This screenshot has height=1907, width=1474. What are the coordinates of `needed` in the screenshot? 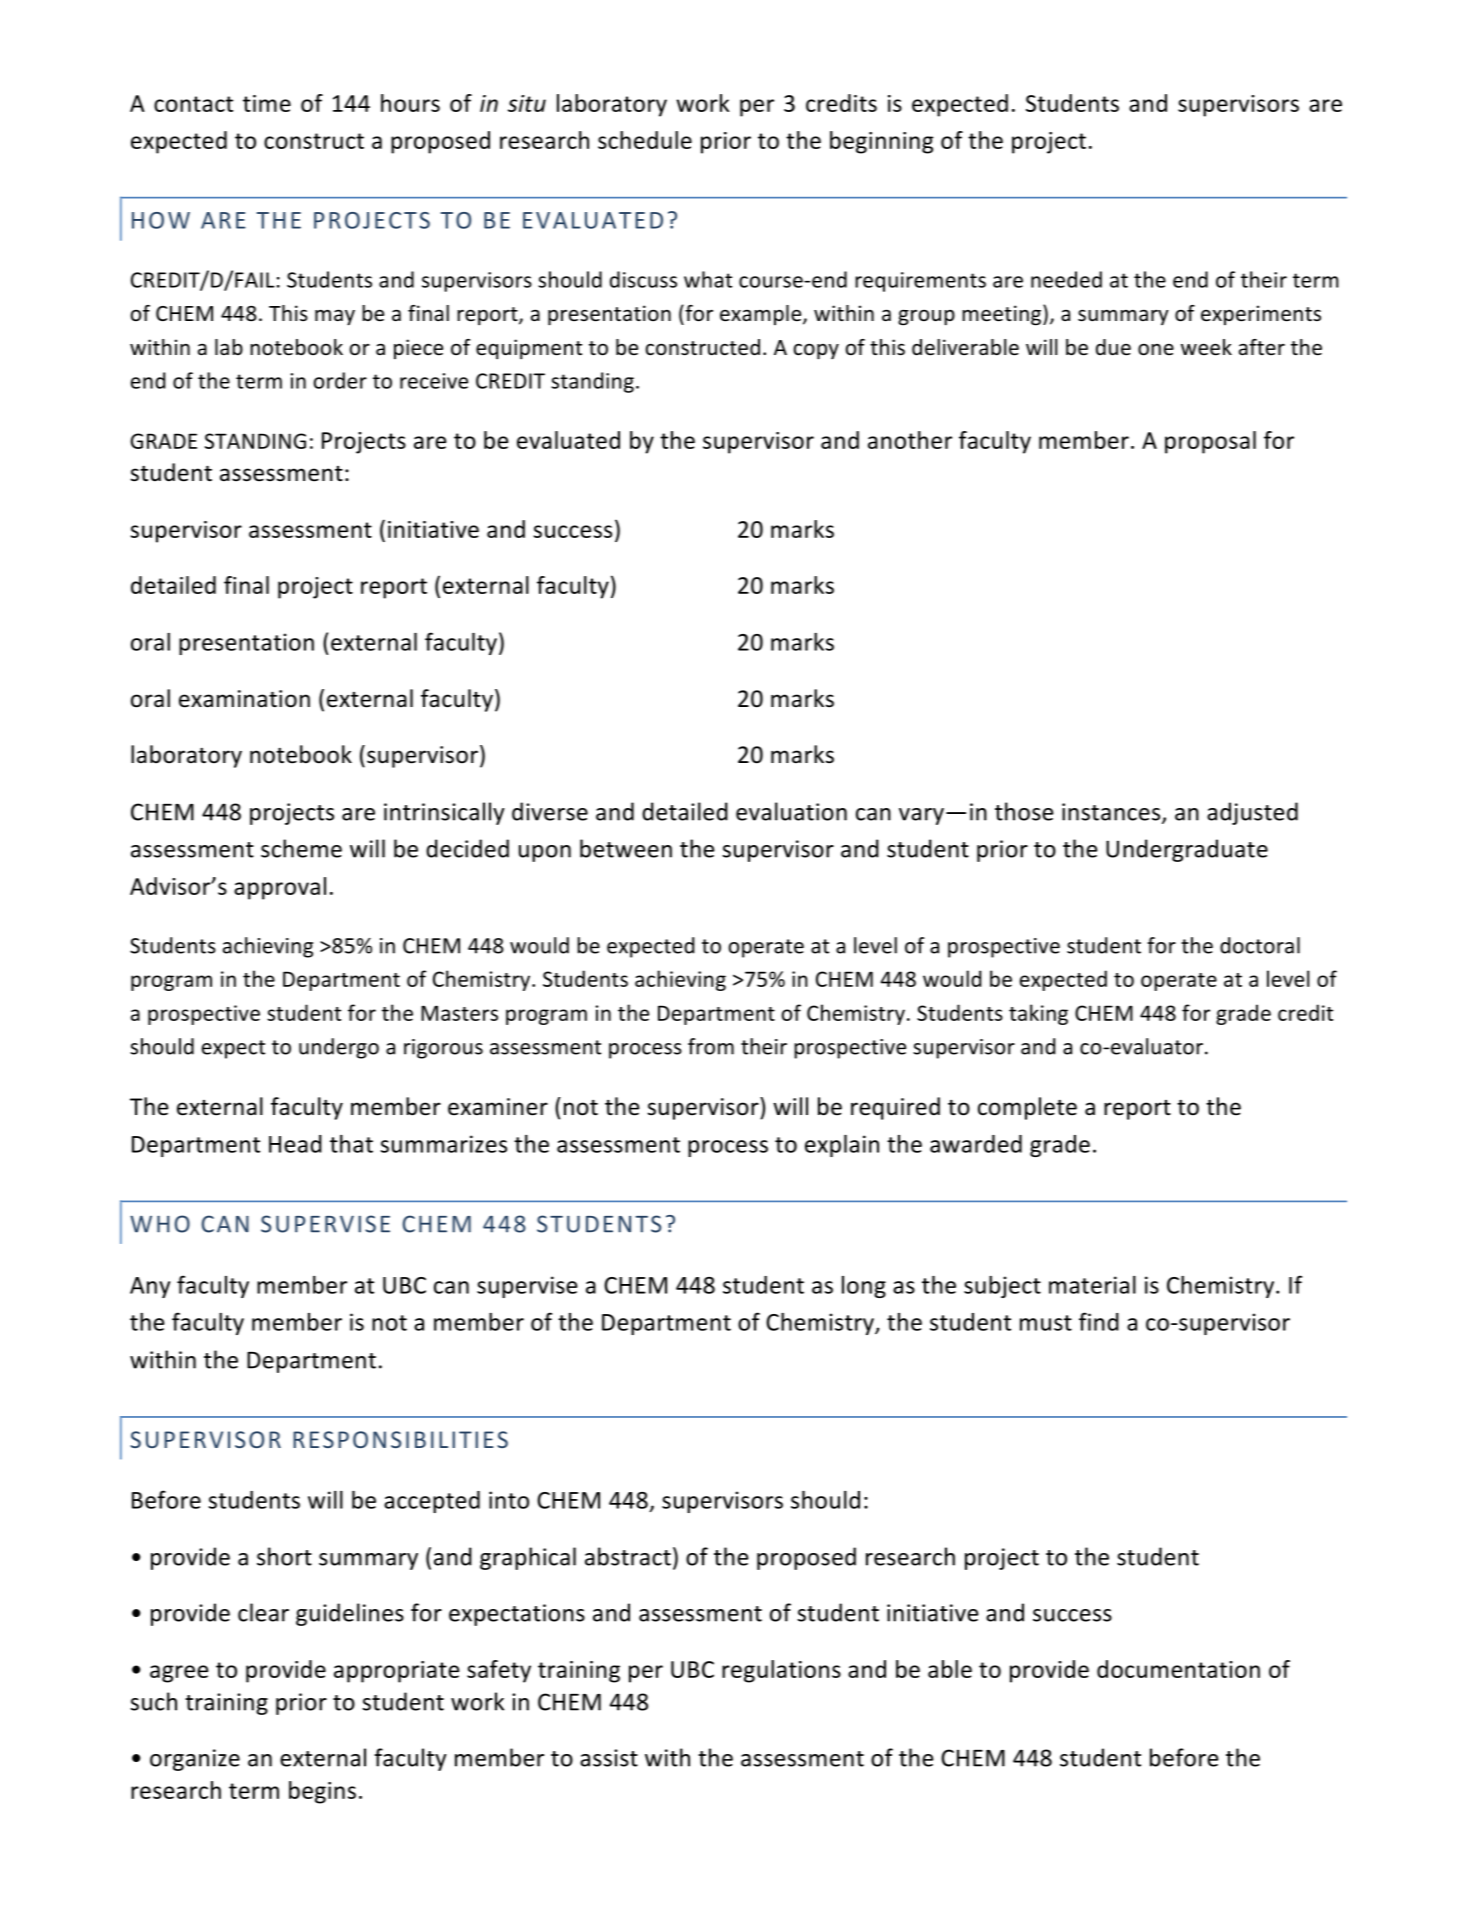 It's located at (1066, 279).
